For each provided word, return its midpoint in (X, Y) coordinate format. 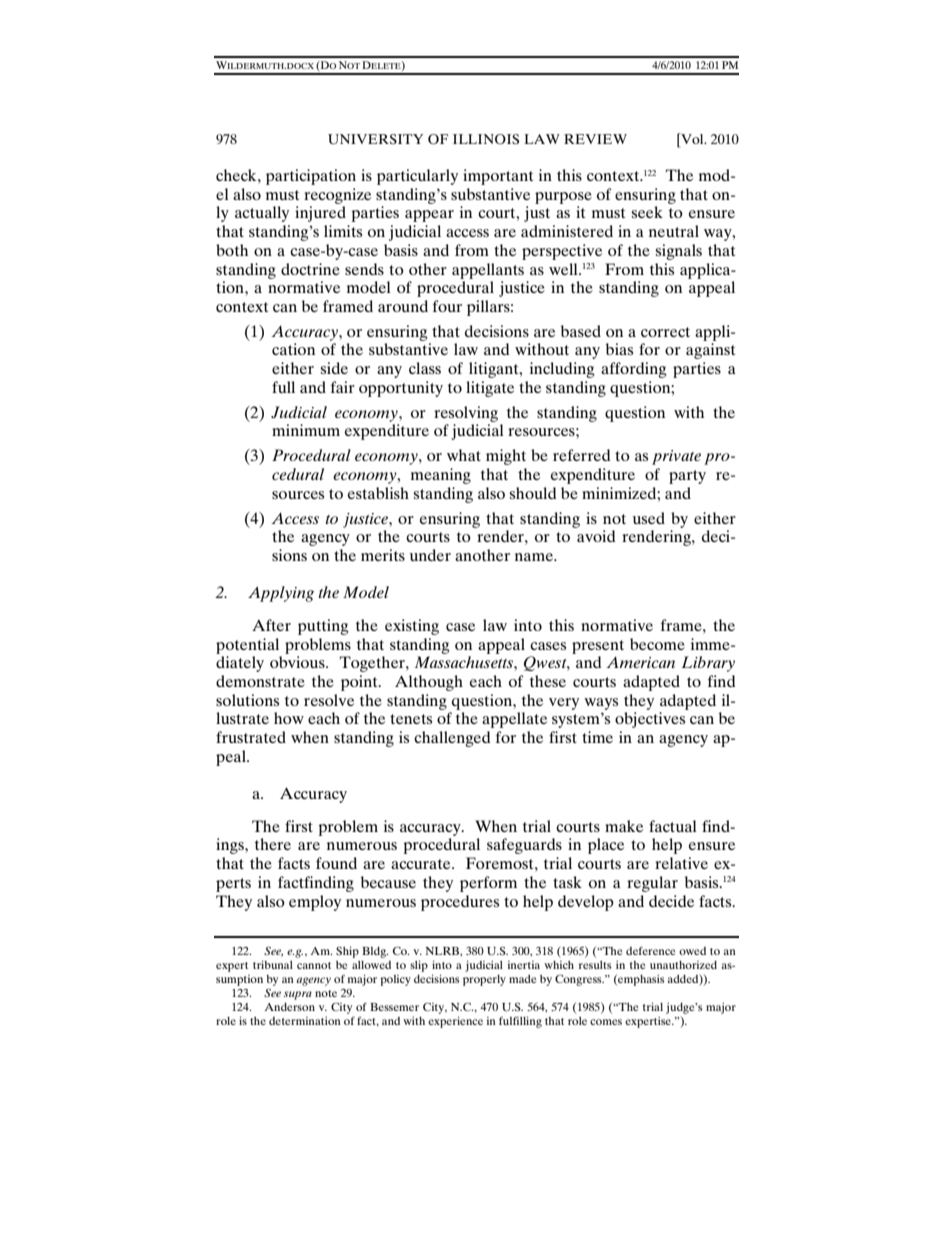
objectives (650, 720)
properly (484, 980)
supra (298, 995)
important (498, 177)
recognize (337, 196)
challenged (452, 739)
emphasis (640, 980)
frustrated (251, 737)
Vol (692, 140)
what (464, 455)
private (676, 457)
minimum (306, 430)
